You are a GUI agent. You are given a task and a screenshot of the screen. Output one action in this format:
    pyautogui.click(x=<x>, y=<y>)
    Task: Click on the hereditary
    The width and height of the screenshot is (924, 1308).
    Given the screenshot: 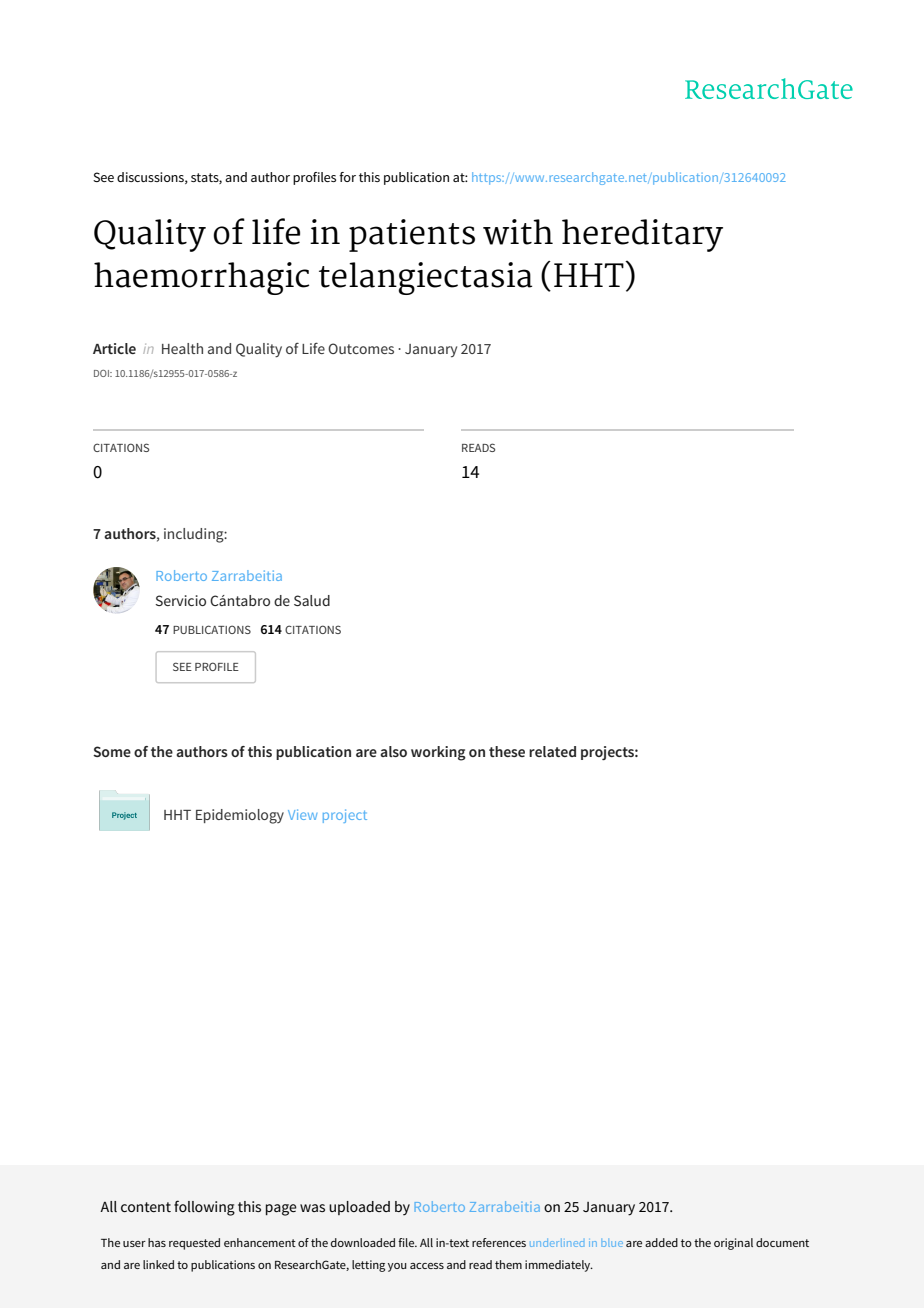 What is the action you would take?
    pyautogui.click(x=642, y=235)
